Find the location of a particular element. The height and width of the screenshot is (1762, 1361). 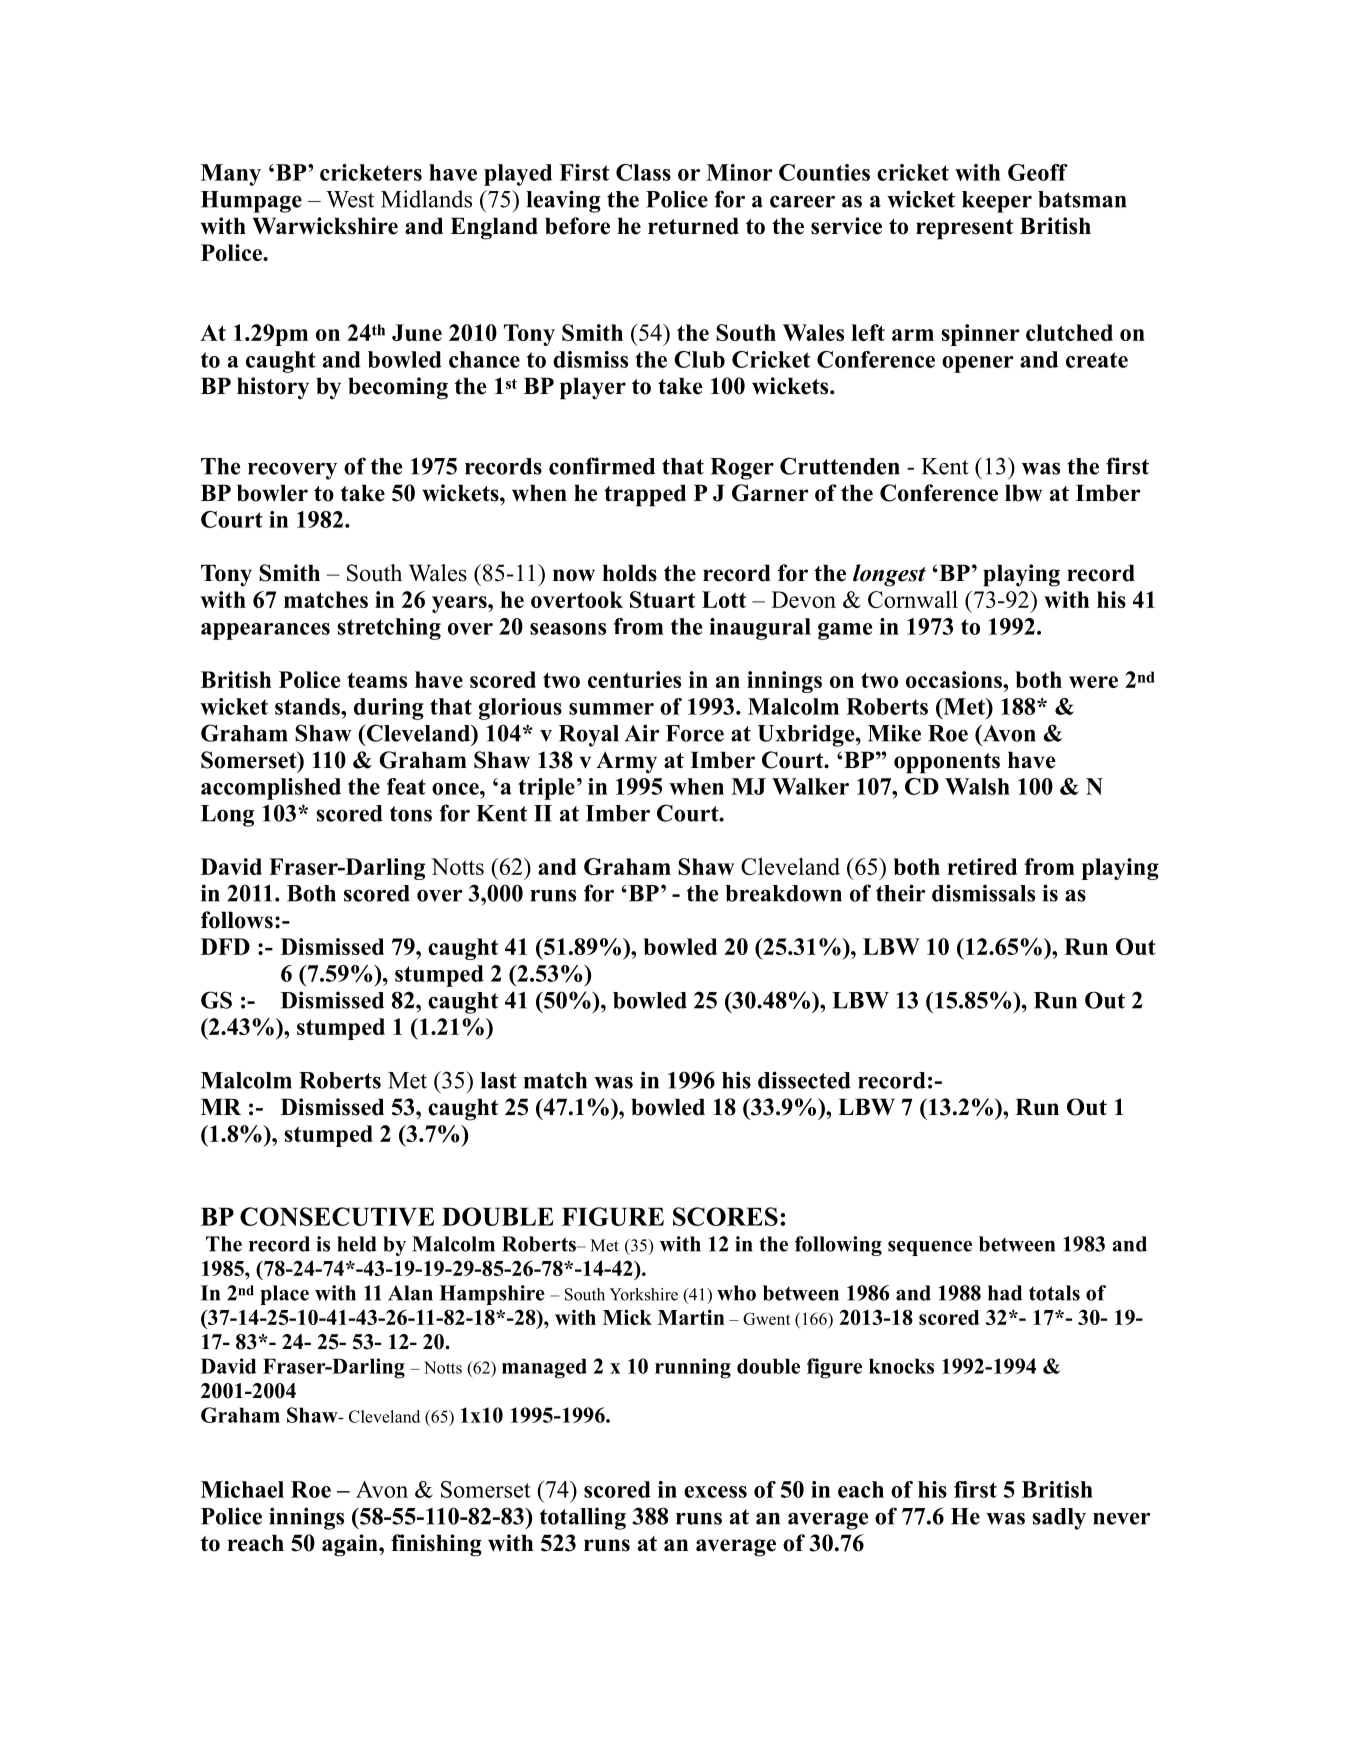

SCORES is located at coordinates (725, 1216).
